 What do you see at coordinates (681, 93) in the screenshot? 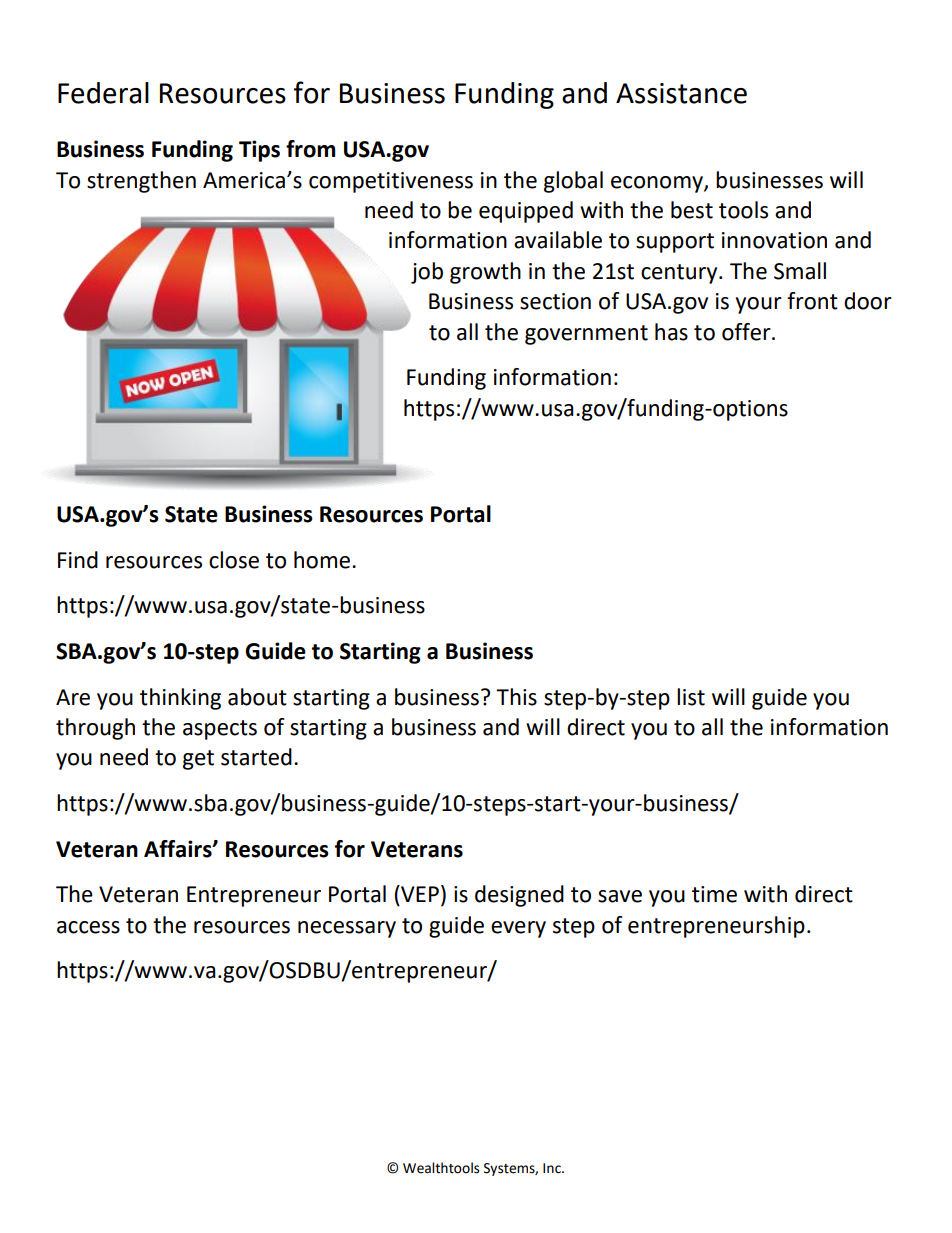
I see `Assistance` at bounding box center [681, 93].
